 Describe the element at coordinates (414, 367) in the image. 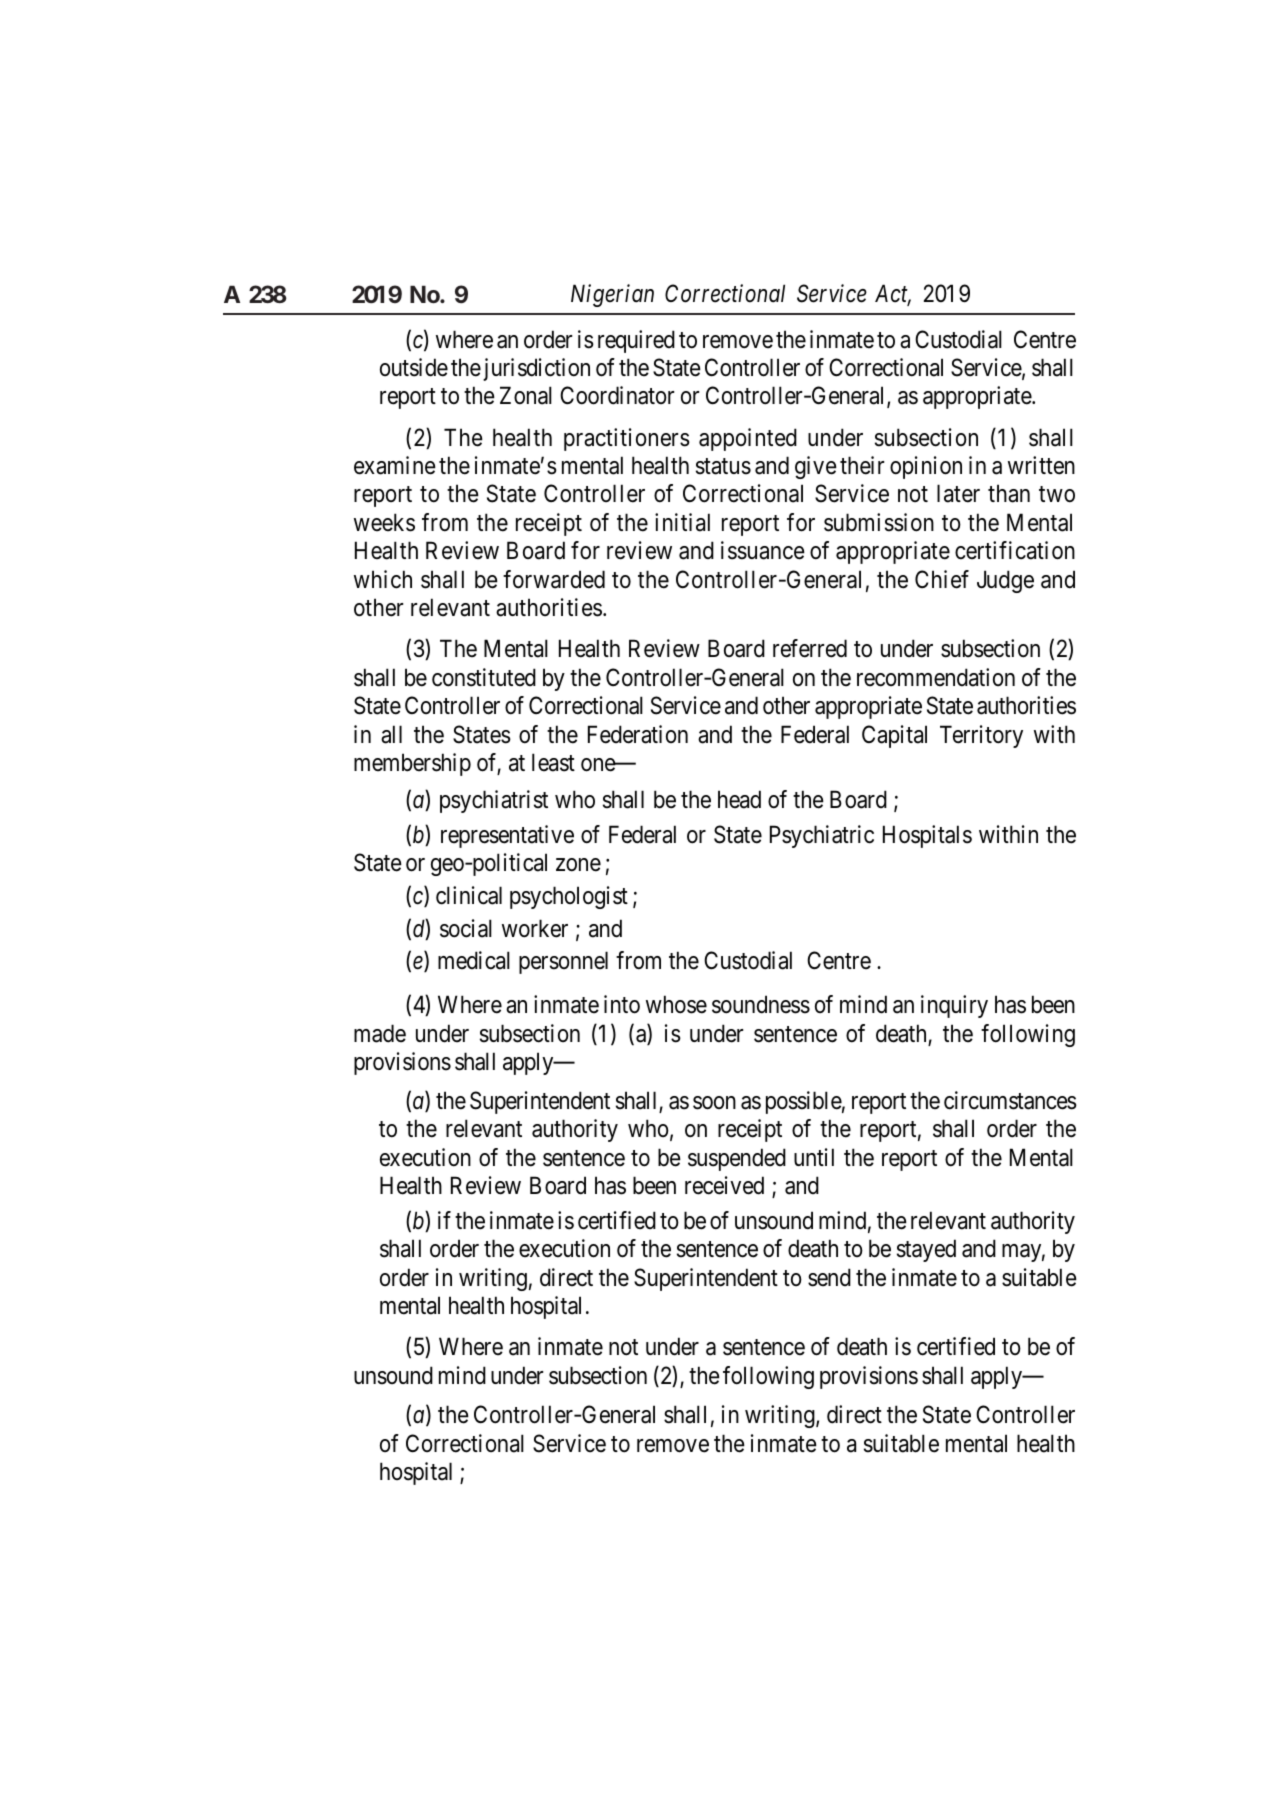

I see `outside` at that location.
